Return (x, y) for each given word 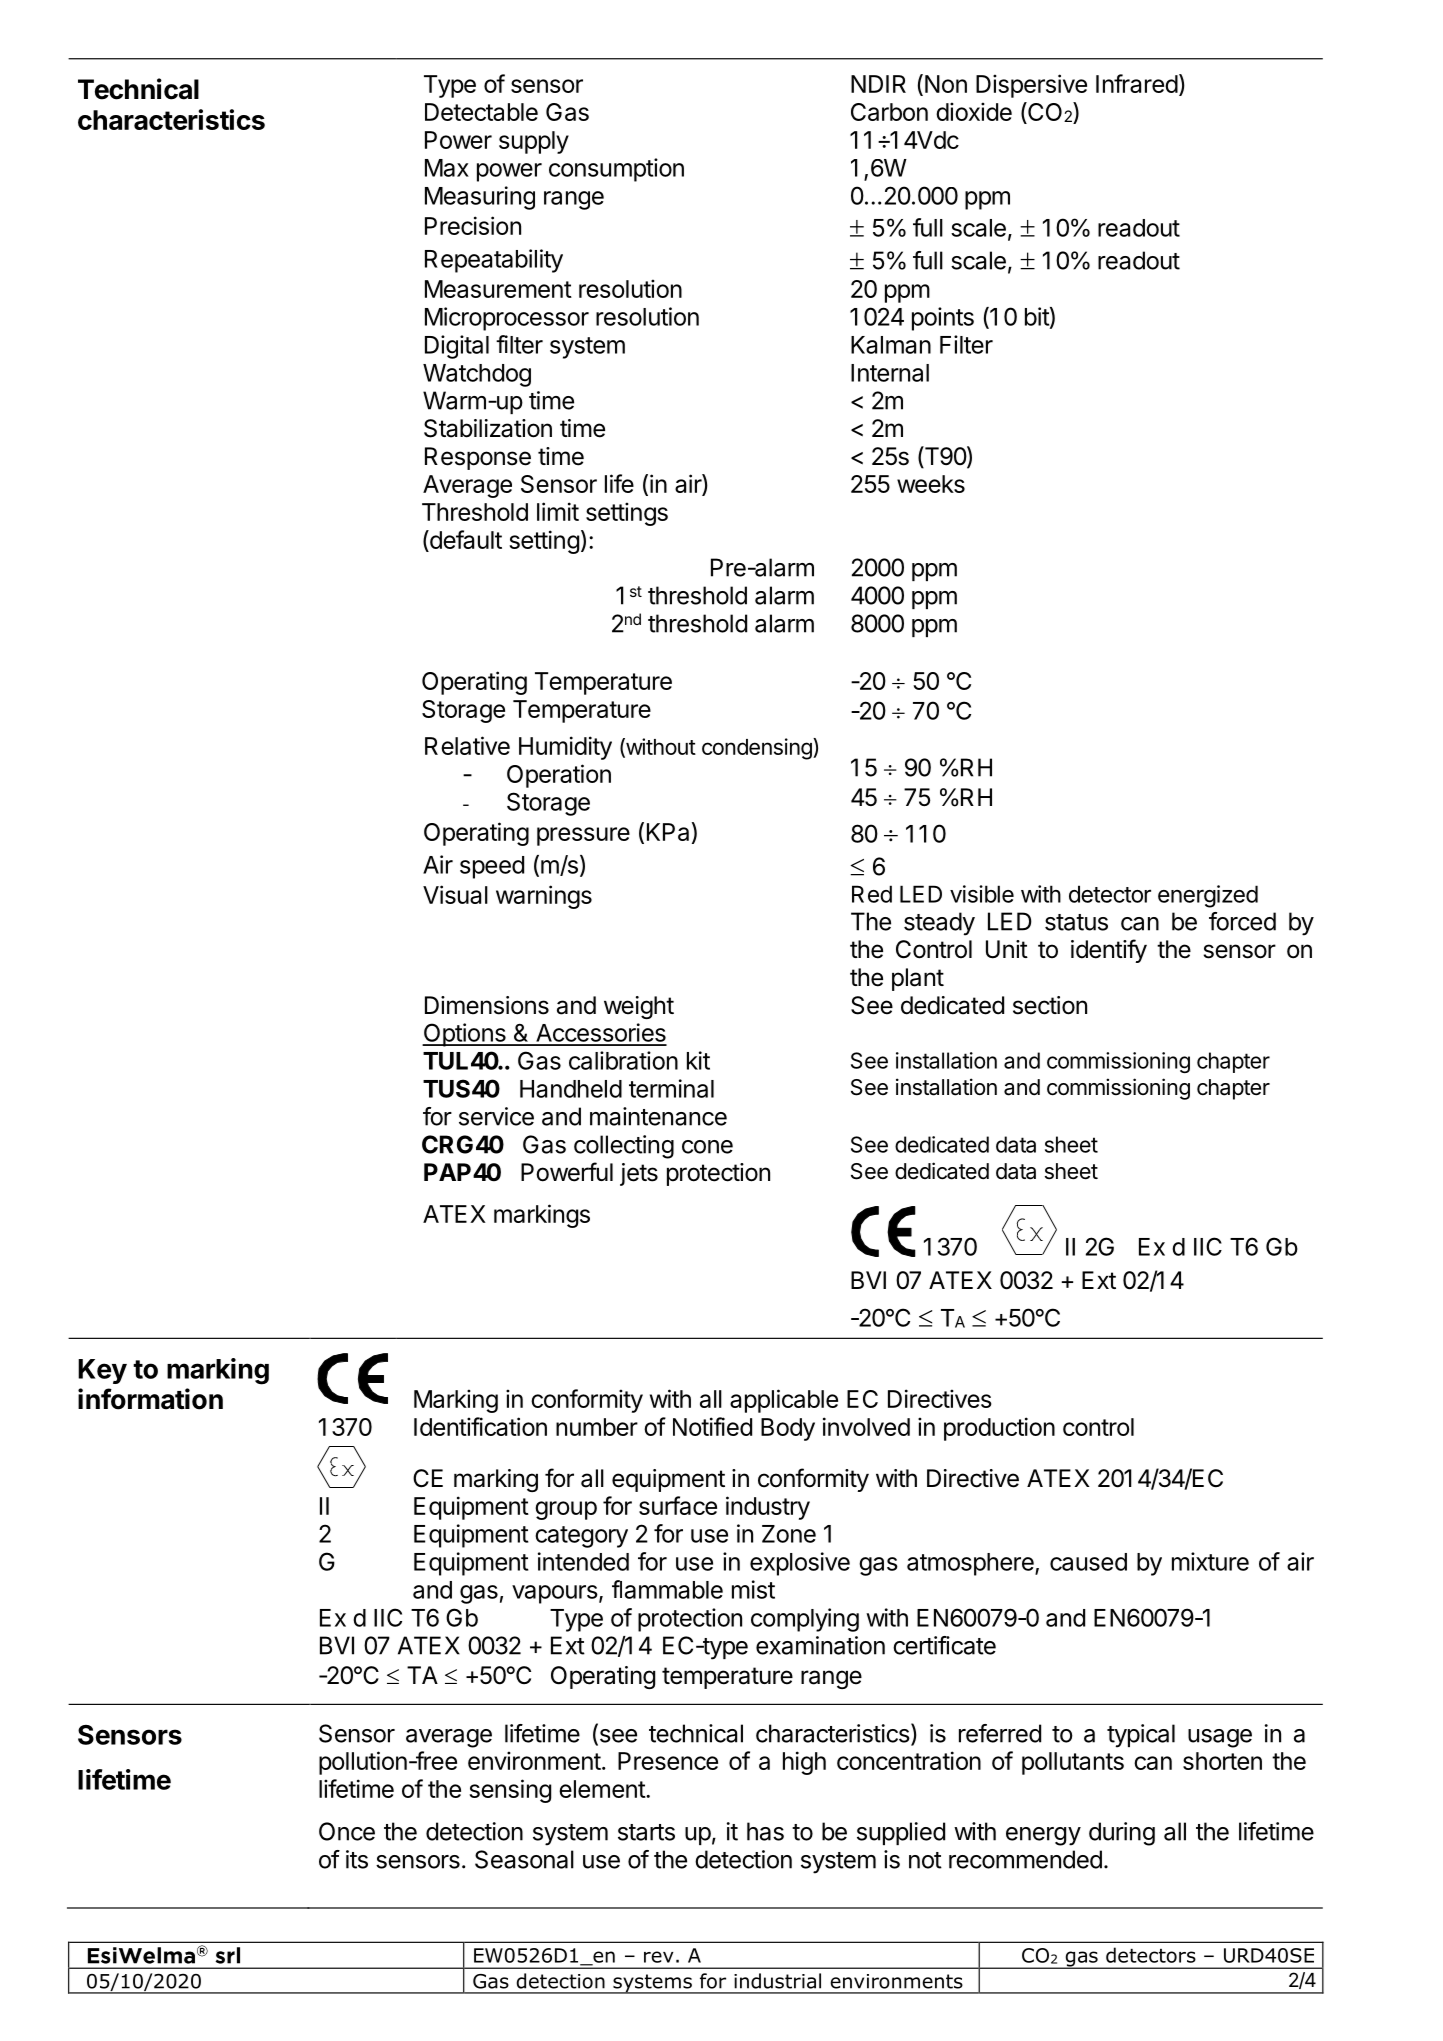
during (1122, 1834)
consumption (616, 170)
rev (659, 1957)
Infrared (1137, 83)
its (357, 1859)
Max (447, 168)
